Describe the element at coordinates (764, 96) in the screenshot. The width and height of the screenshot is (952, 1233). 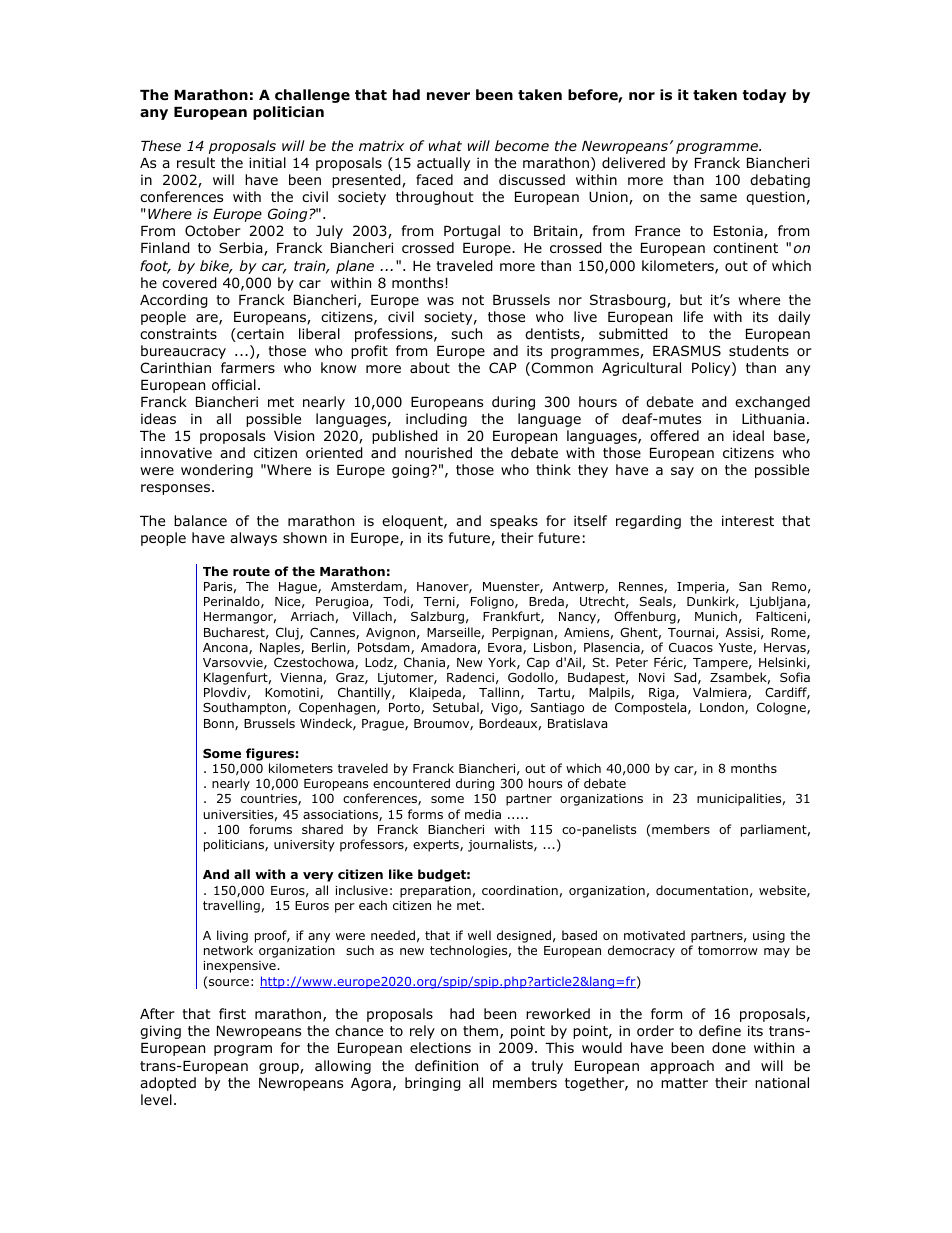
I see `today` at that location.
